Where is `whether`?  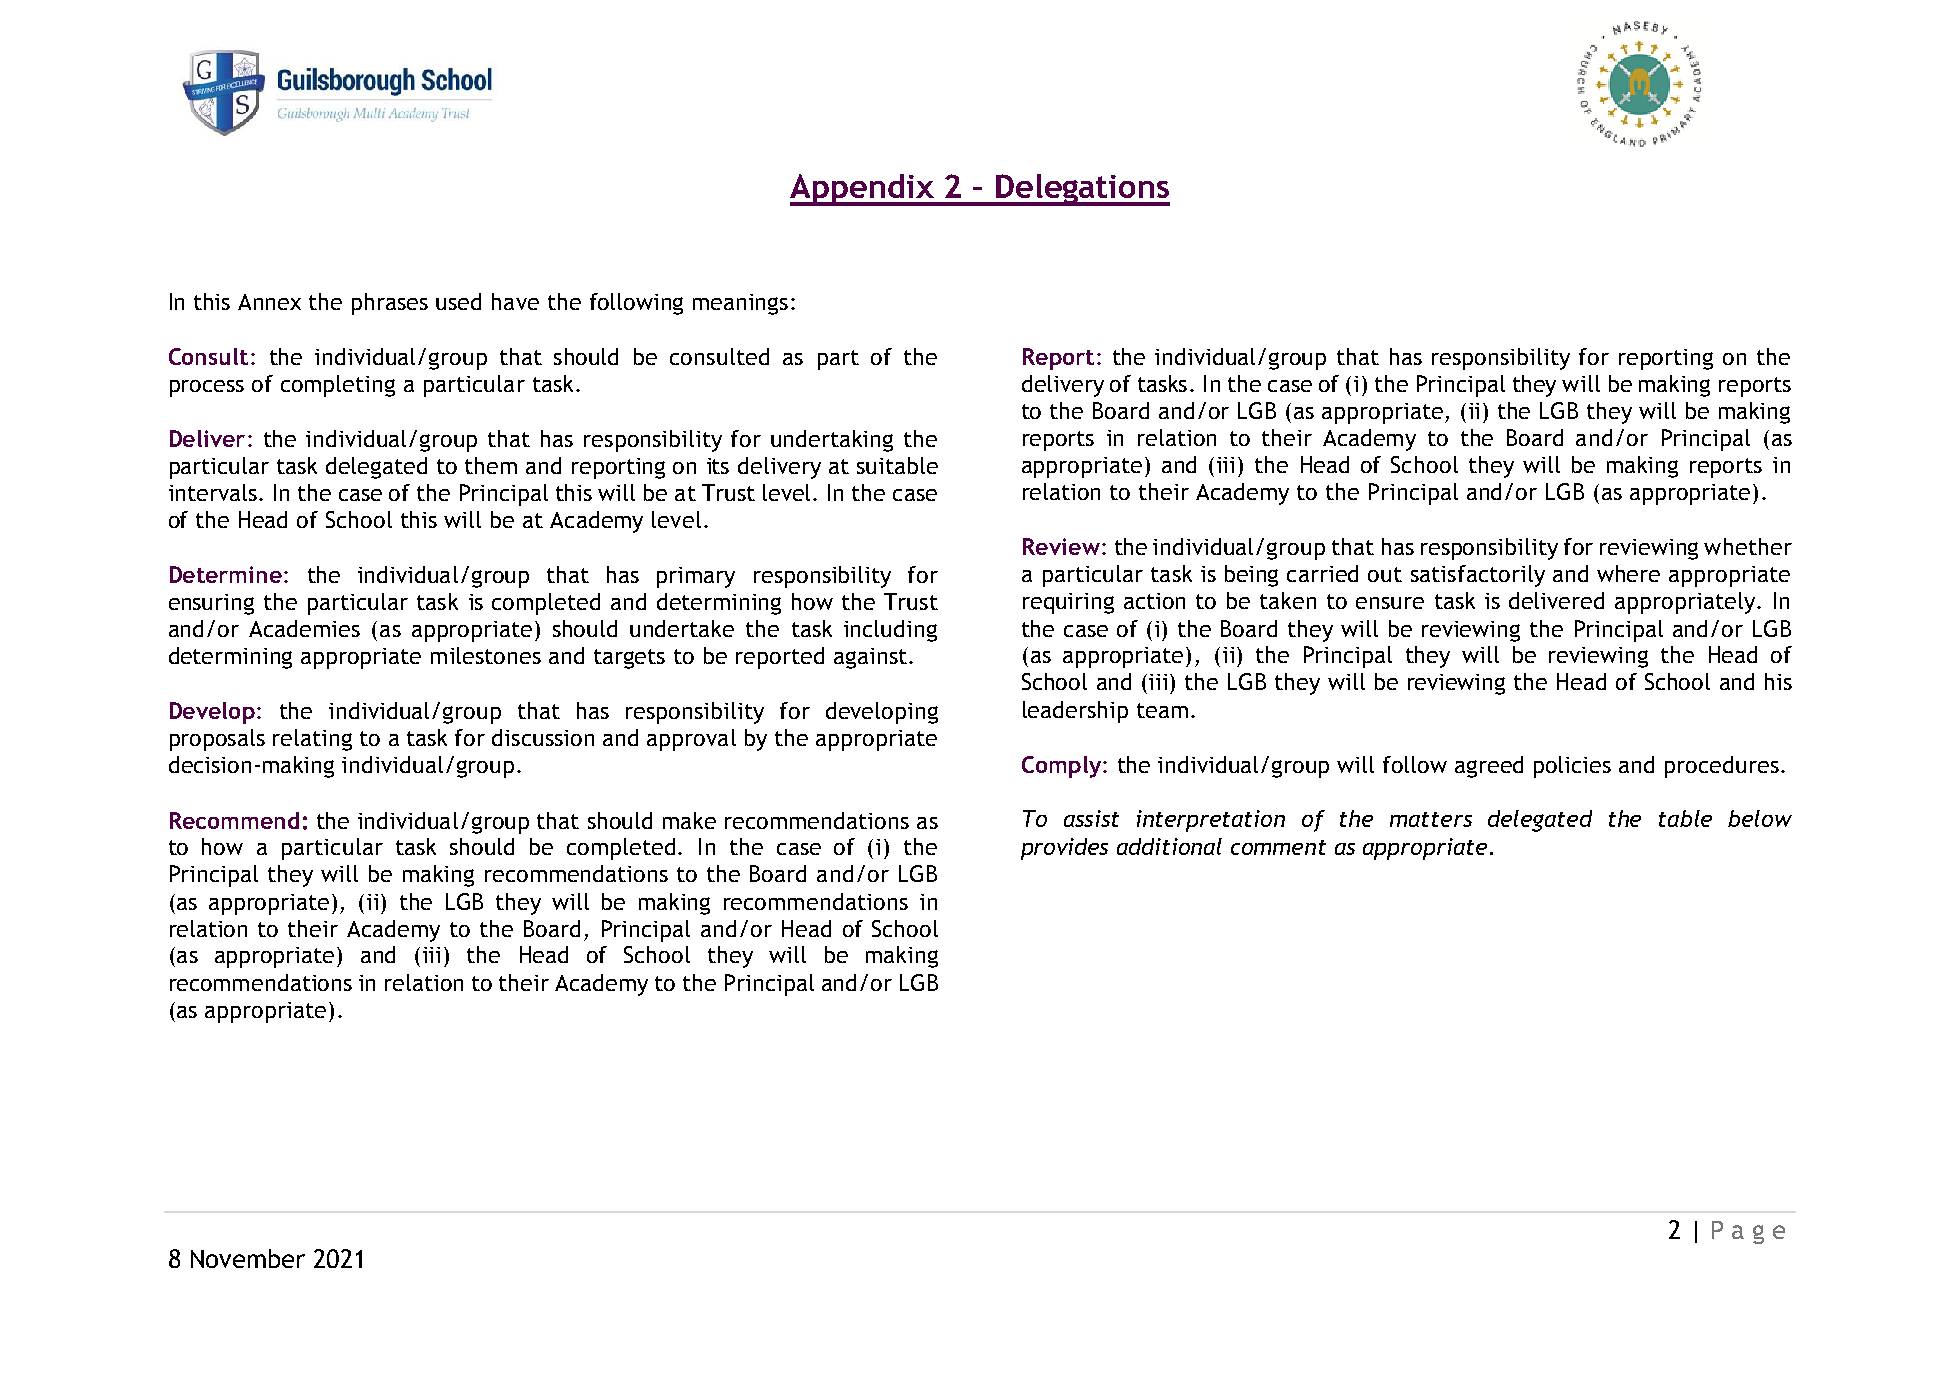 whether is located at coordinates (1748, 546).
